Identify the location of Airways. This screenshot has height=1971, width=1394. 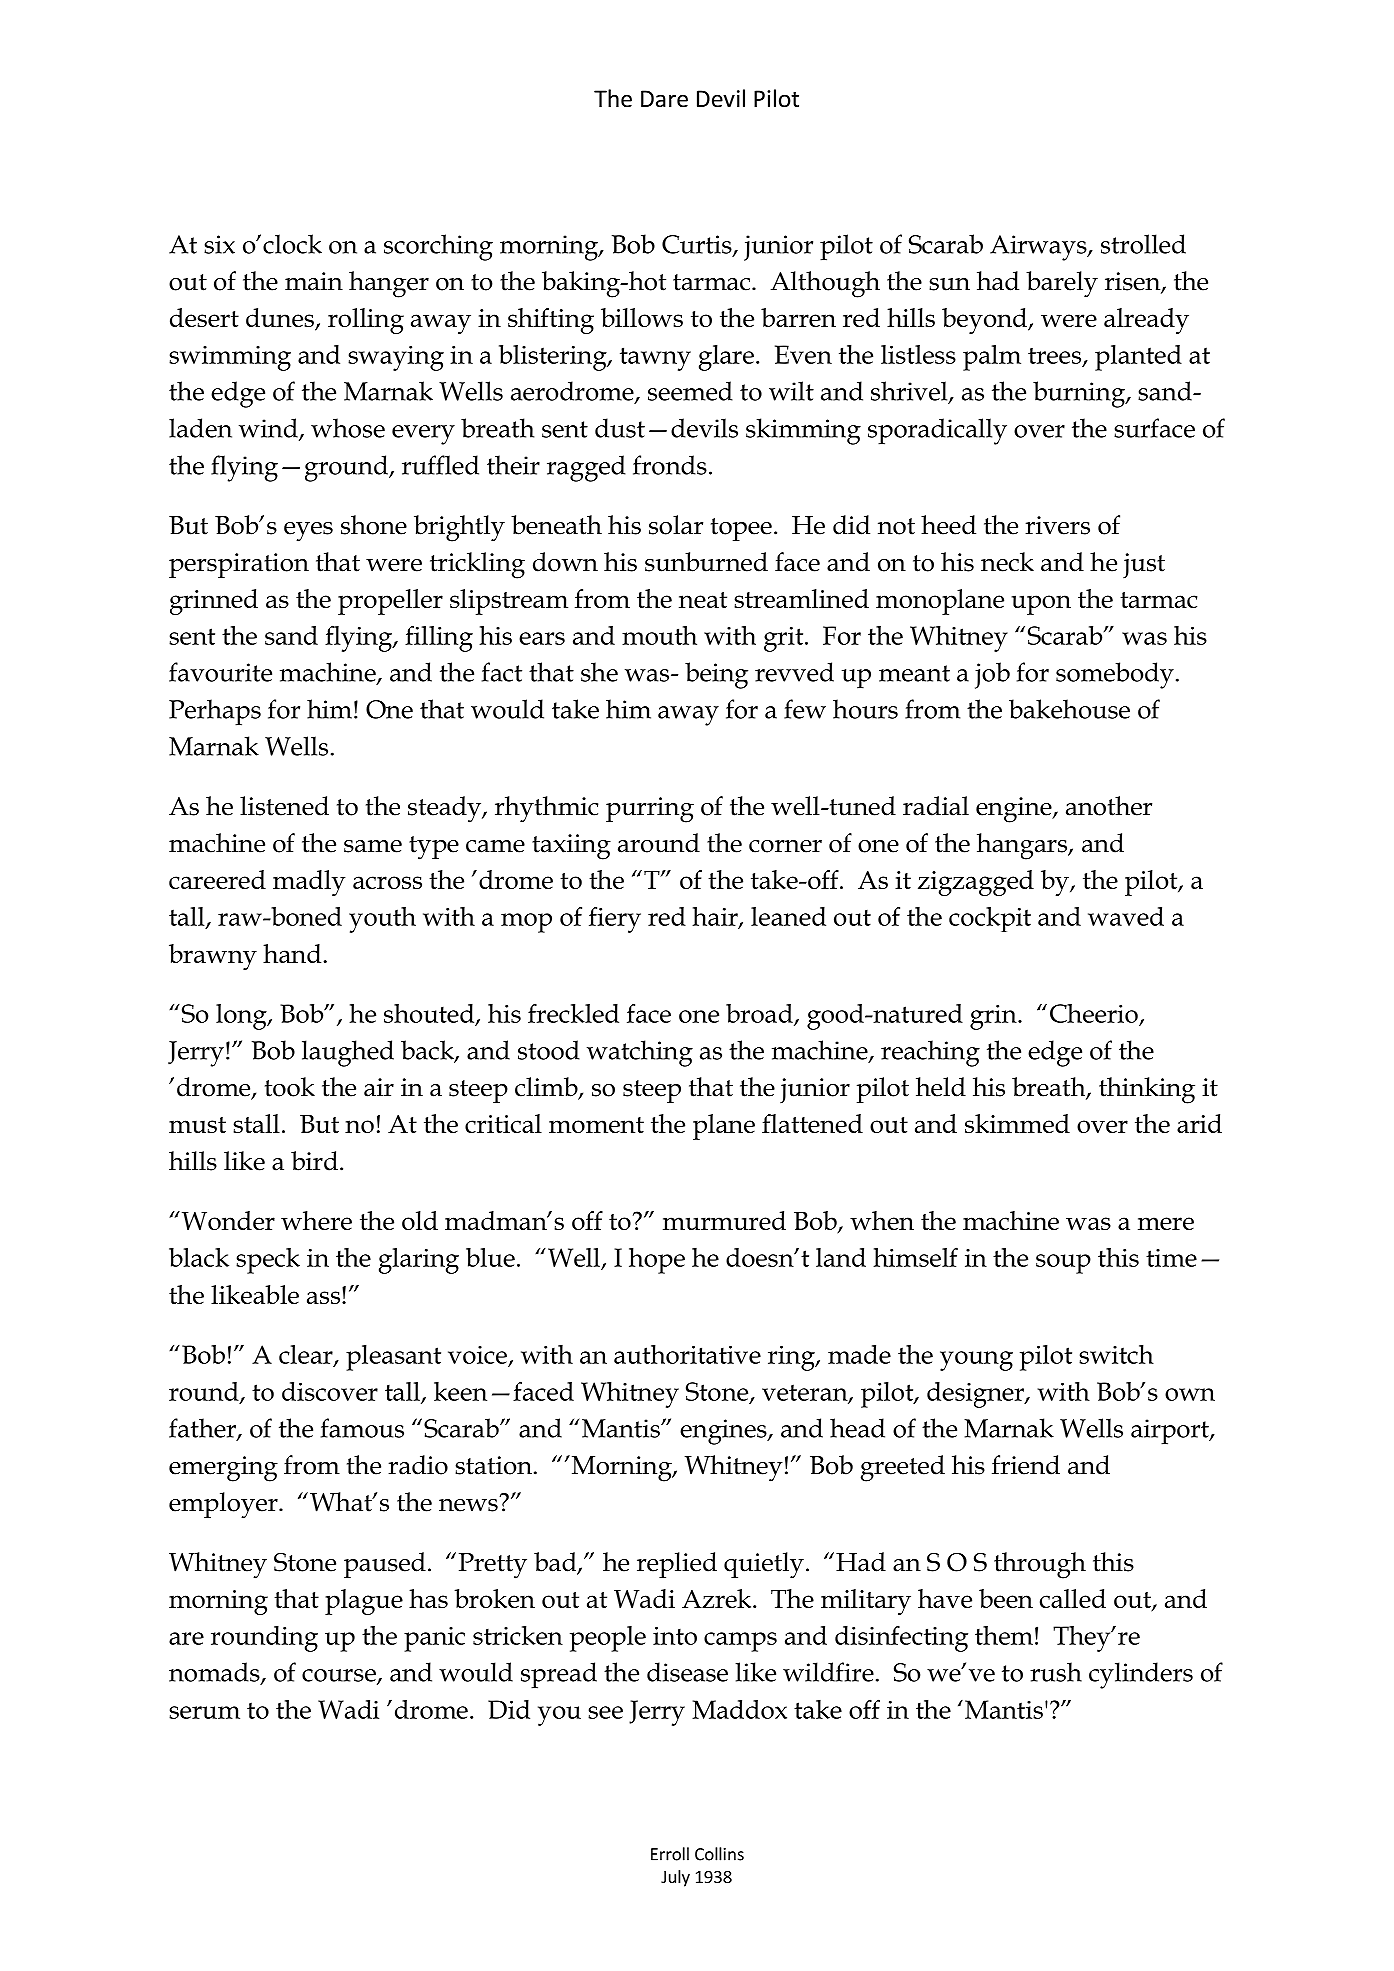
(1039, 248).
